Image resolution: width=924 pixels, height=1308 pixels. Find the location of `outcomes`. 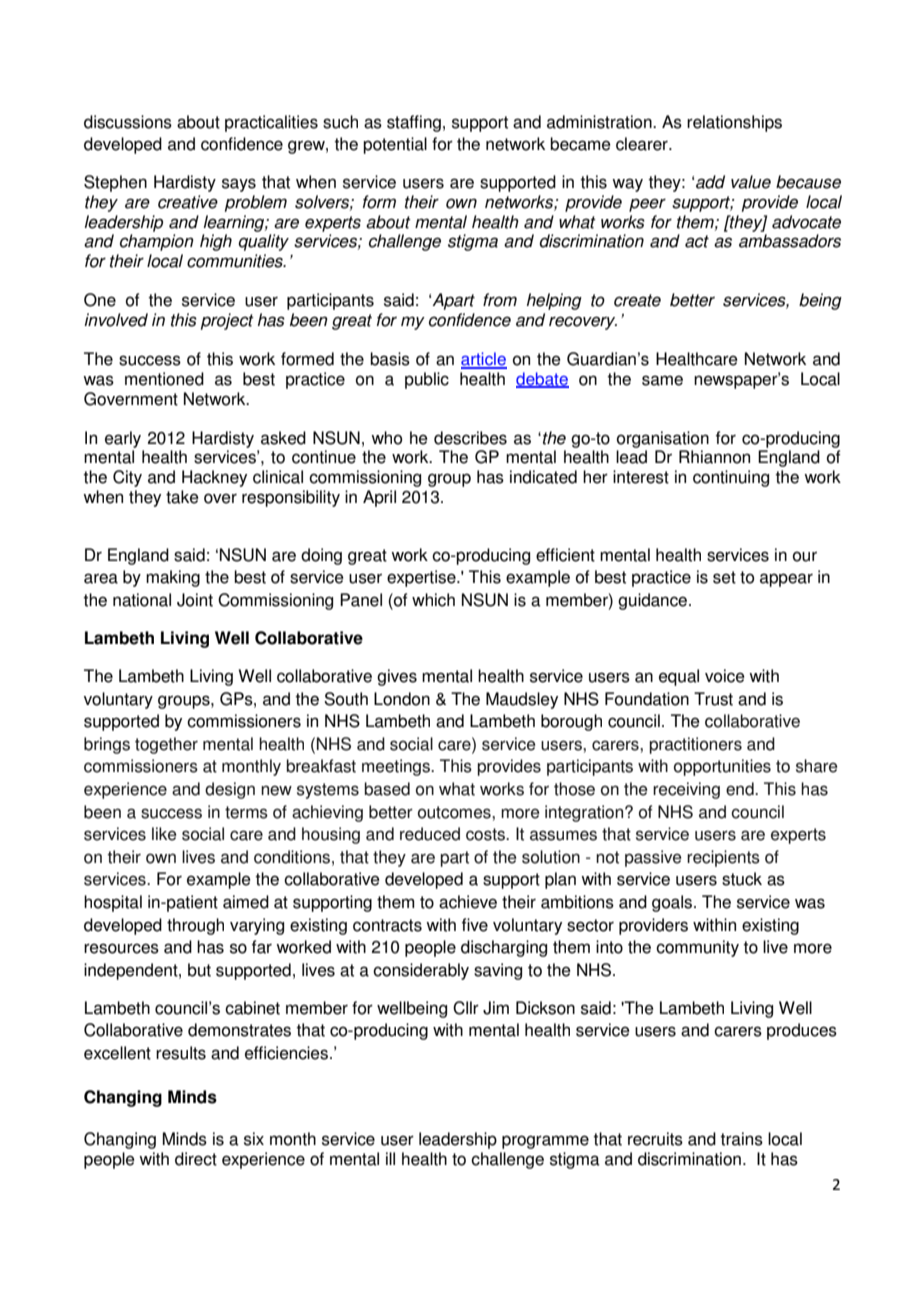

outcomes is located at coordinates (455, 812).
